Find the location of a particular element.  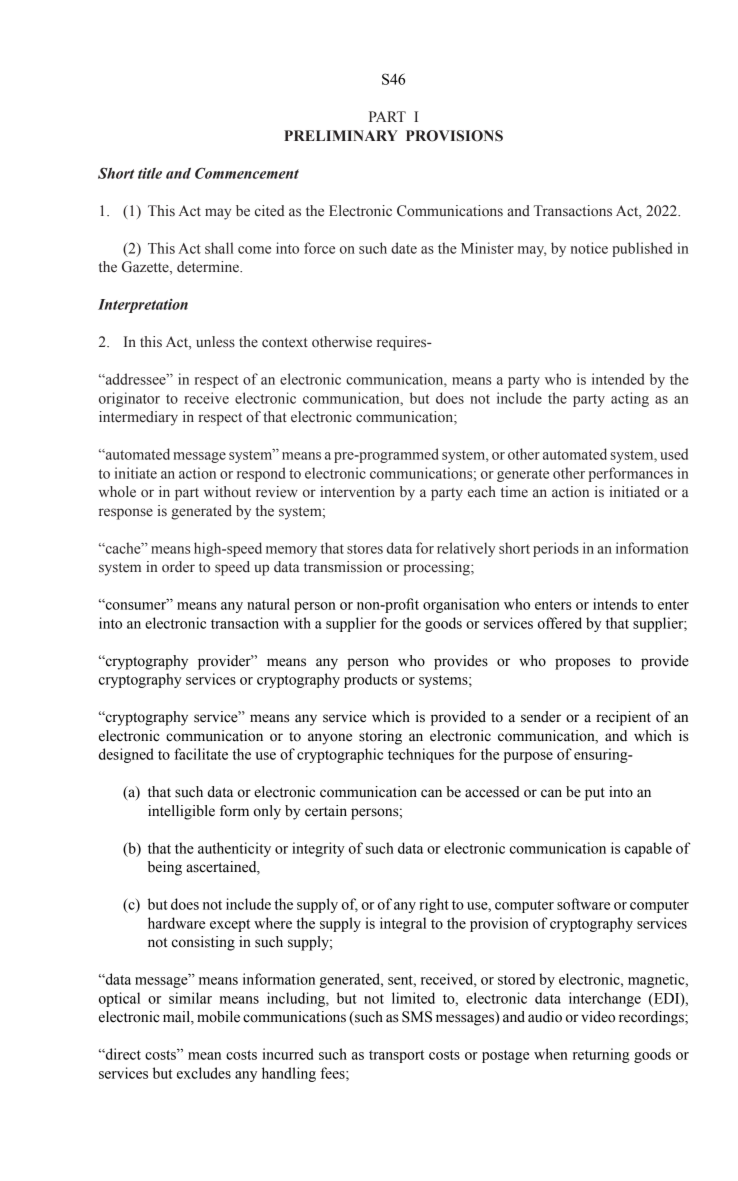

capable is located at coordinates (648, 849).
